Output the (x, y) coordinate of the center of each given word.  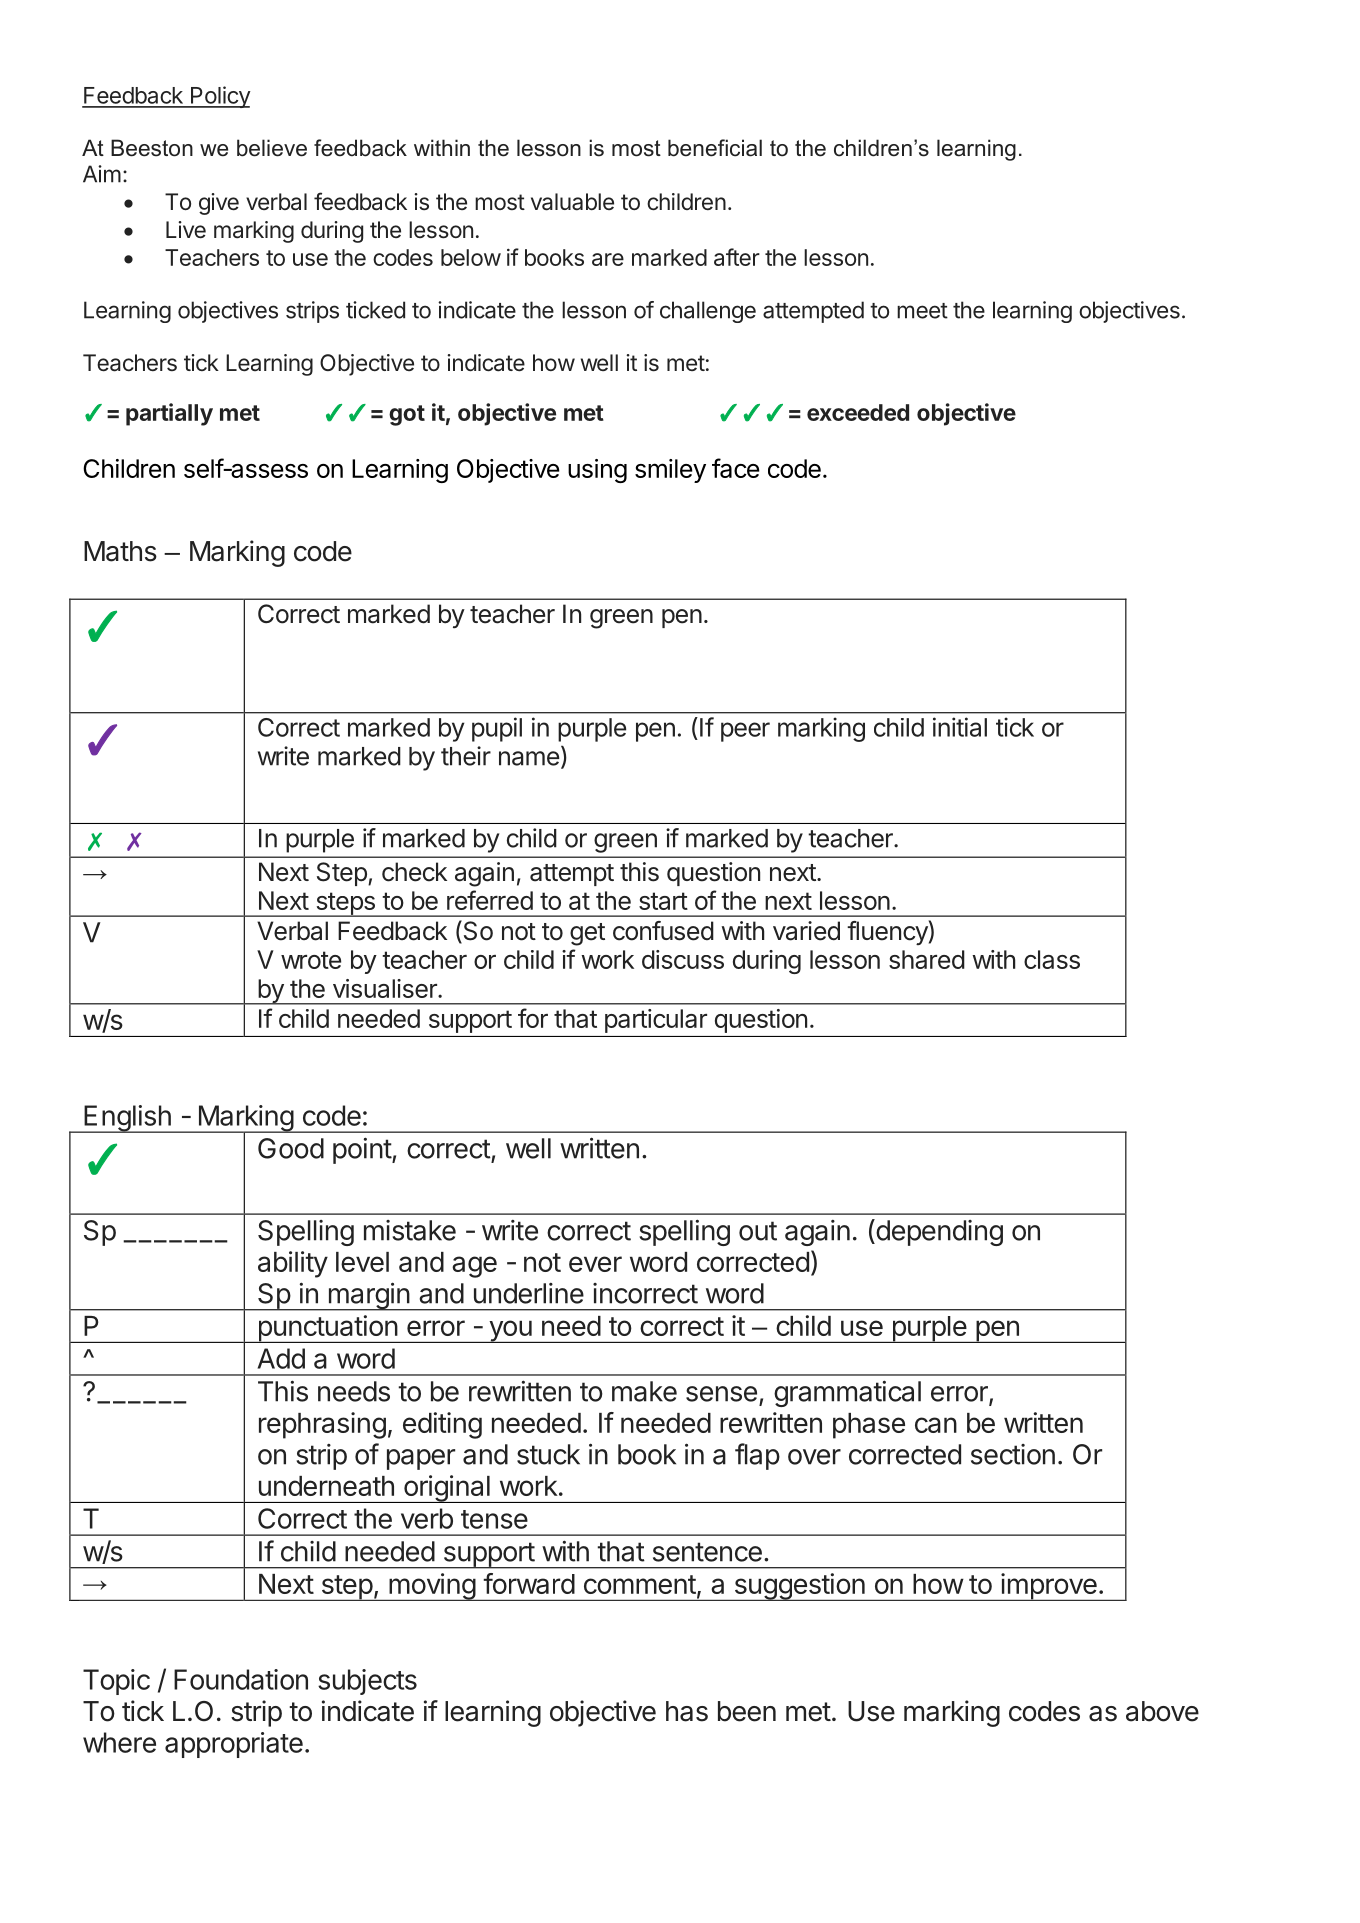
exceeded (858, 412)
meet (922, 311)
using (597, 471)
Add (281, 1358)
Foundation (241, 1679)
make (644, 1391)
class (1052, 959)
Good (291, 1148)
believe (272, 148)
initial (960, 727)
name (529, 758)
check (414, 872)
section (1013, 1454)
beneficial (715, 148)
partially (169, 414)
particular (656, 1021)
